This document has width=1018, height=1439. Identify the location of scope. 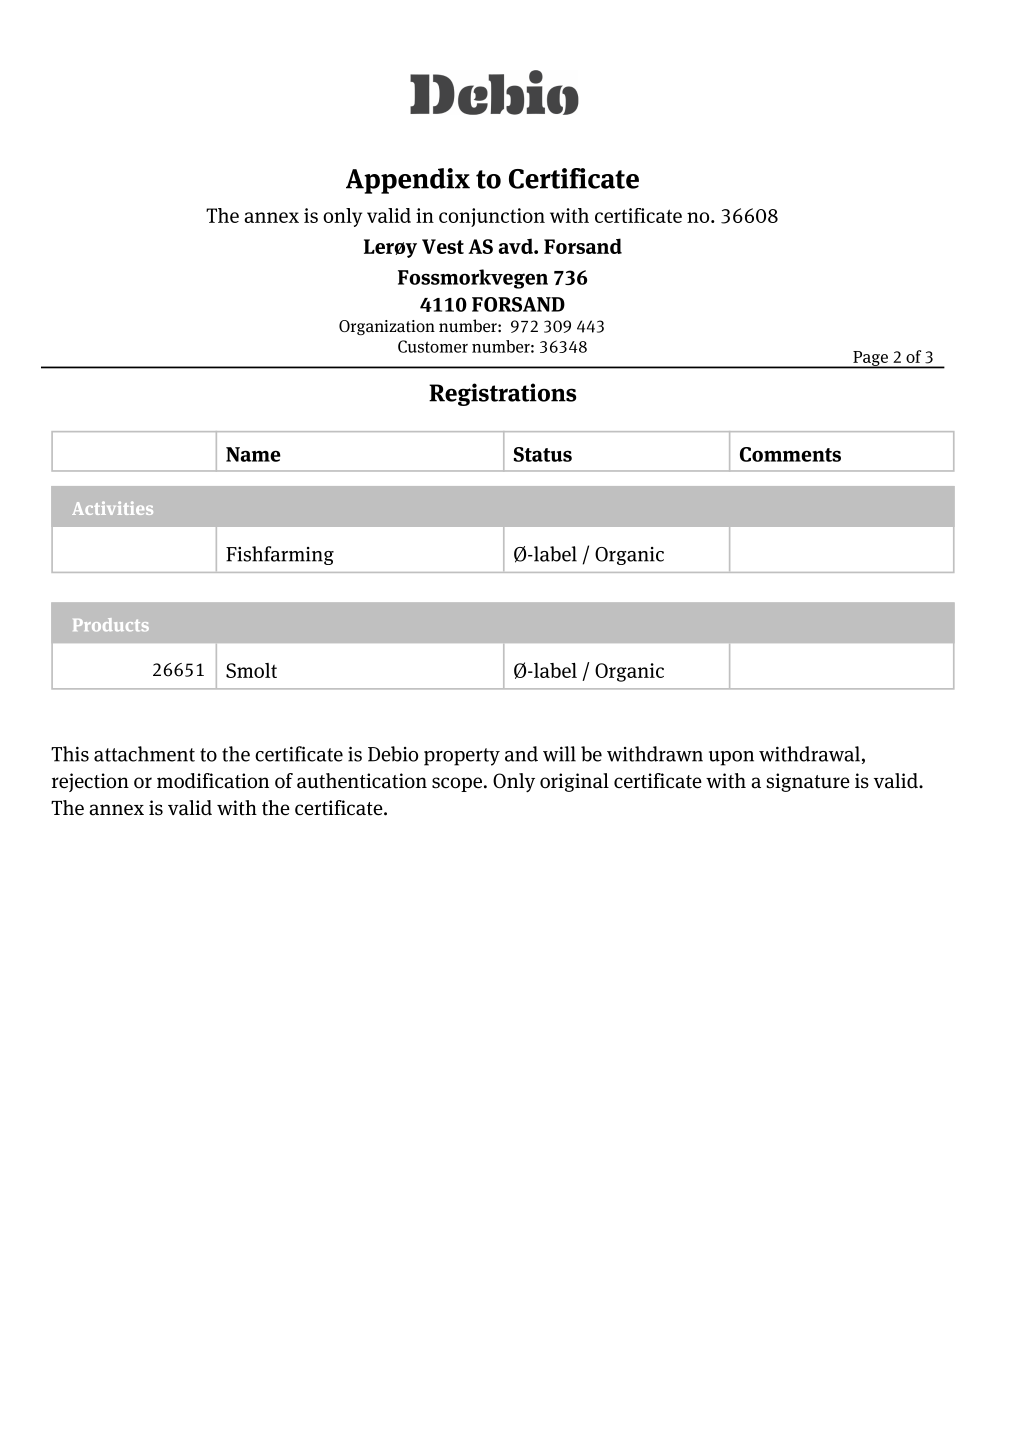
(457, 784).
